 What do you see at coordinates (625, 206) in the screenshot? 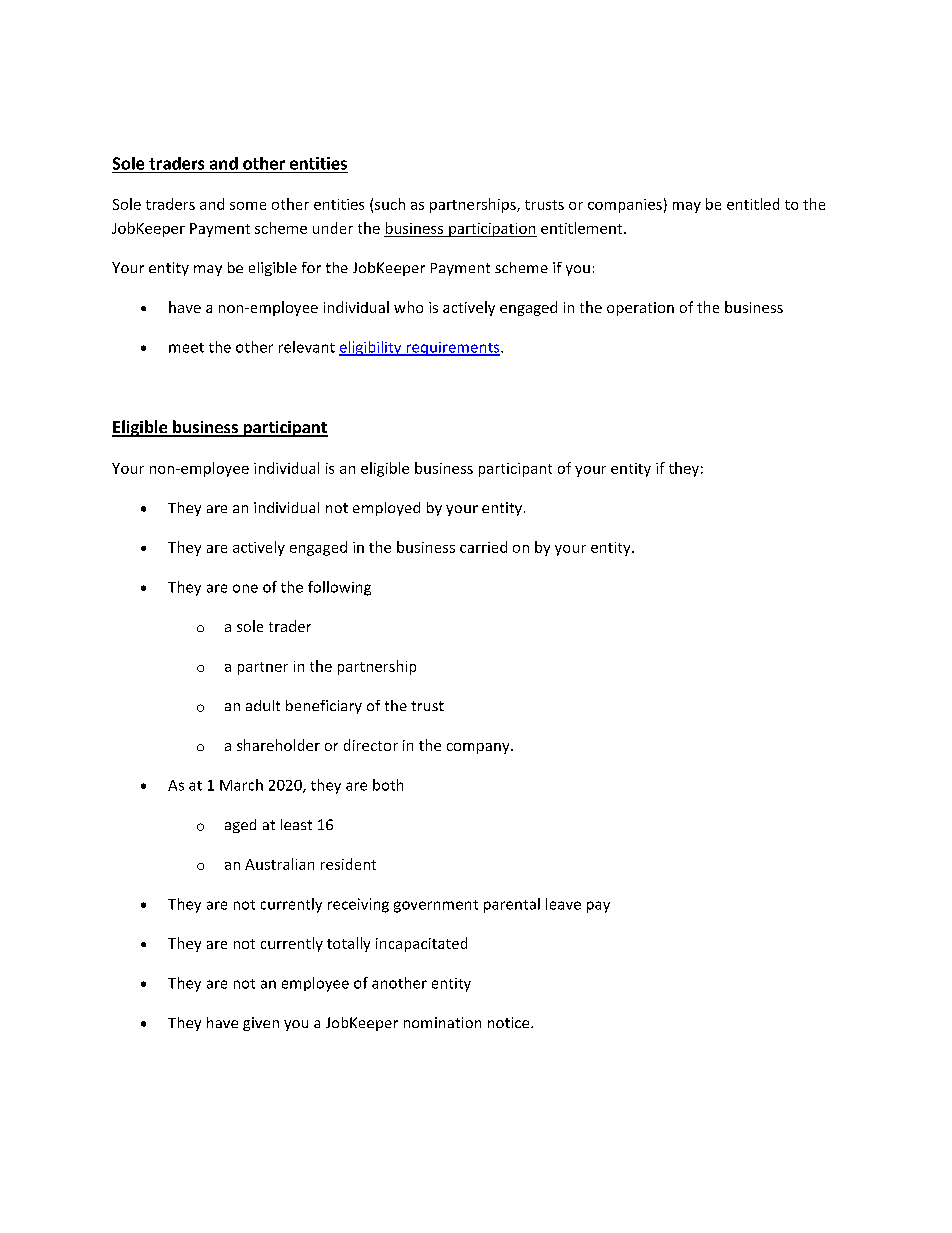
I see `companies` at bounding box center [625, 206].
